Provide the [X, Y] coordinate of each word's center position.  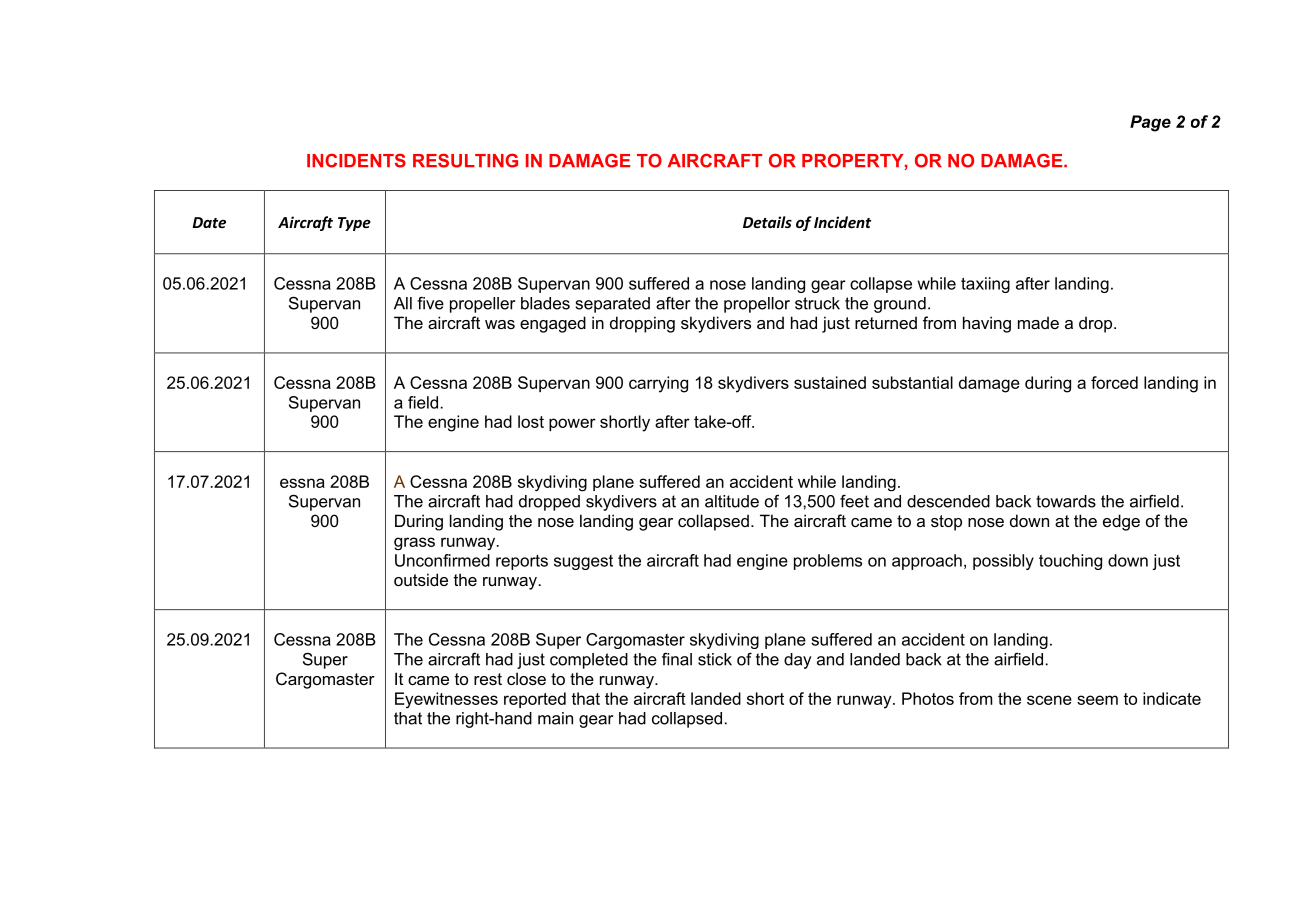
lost [531, 421]
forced [1114, 382]
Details [767, 222]
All [403, 303]
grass [414, 543]
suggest [583, 562]
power [572, 424]
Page [1150, 123]
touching [1070, 562]
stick [715, 659]
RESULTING [465, 160]
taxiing [985, 285]
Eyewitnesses [446, 700]
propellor [757, 305]
